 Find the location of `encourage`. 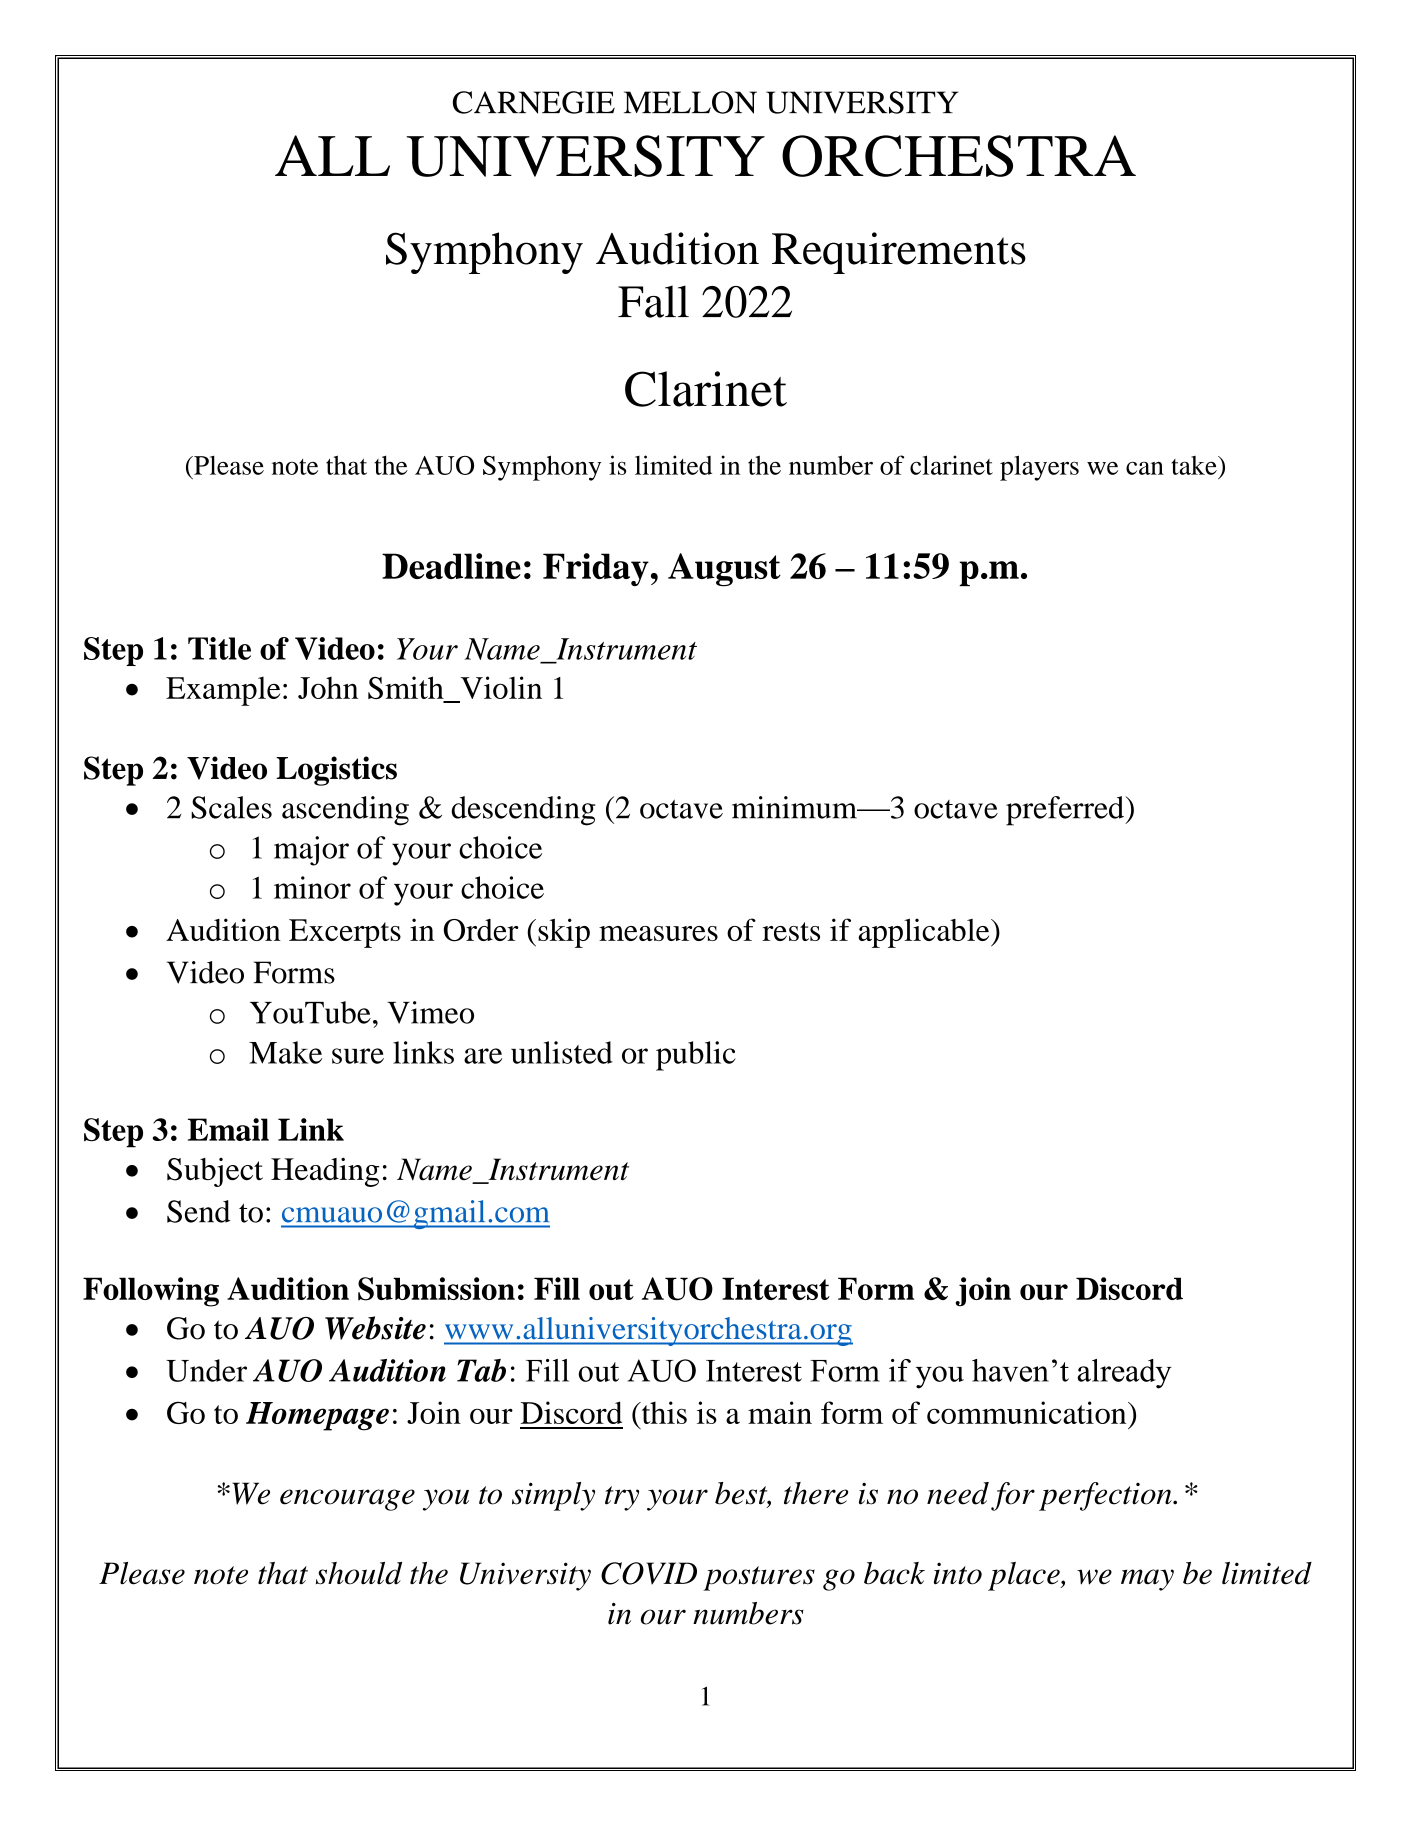

encourage is located at coordinates (347, 1500).
